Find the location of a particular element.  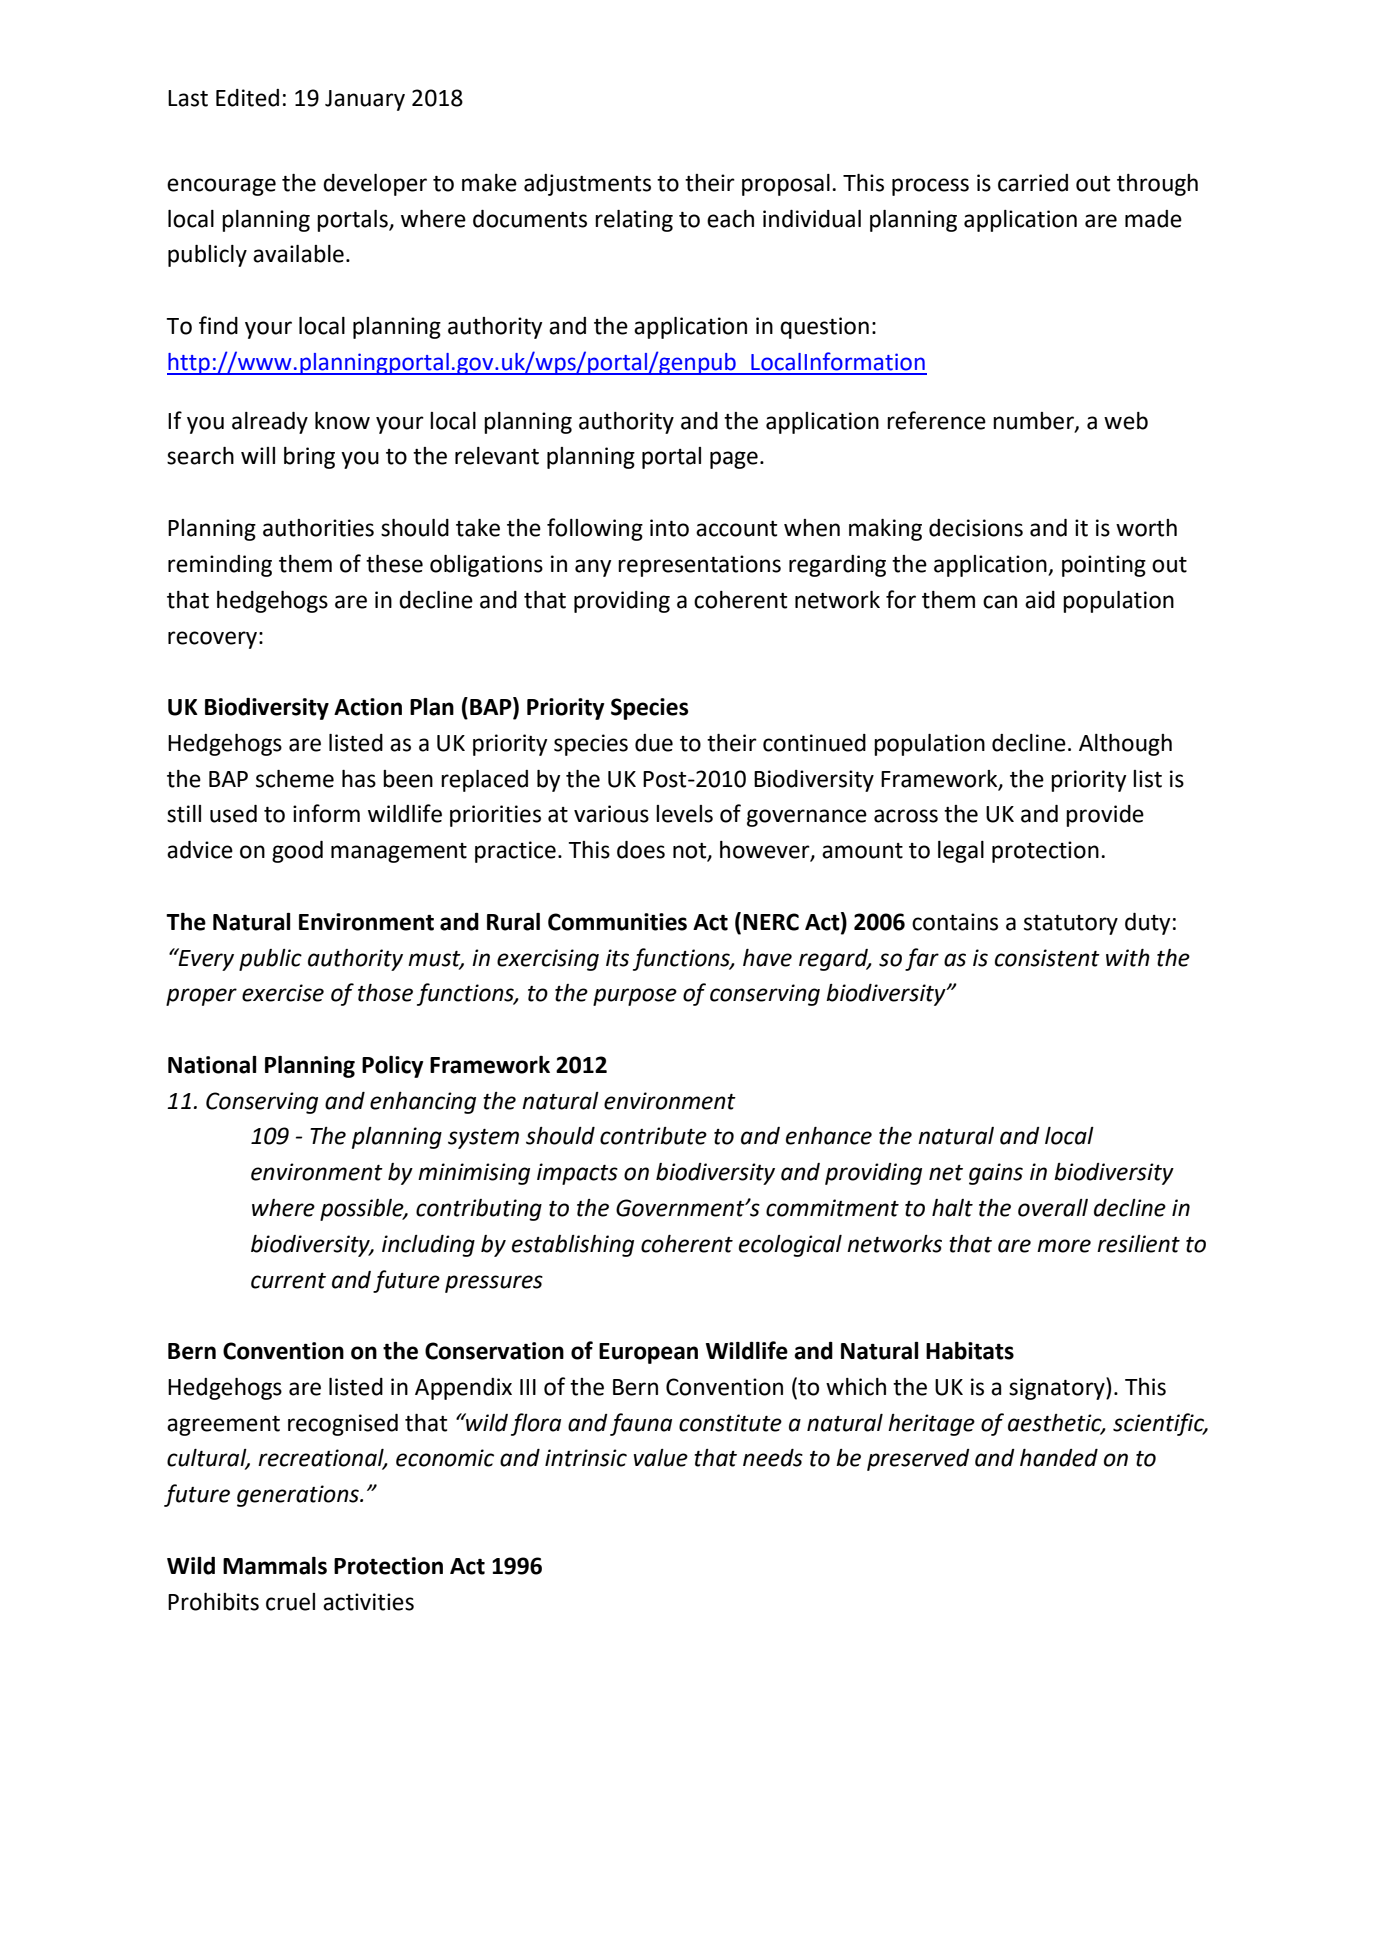

adjustments is located at coordinates (587, 185).
